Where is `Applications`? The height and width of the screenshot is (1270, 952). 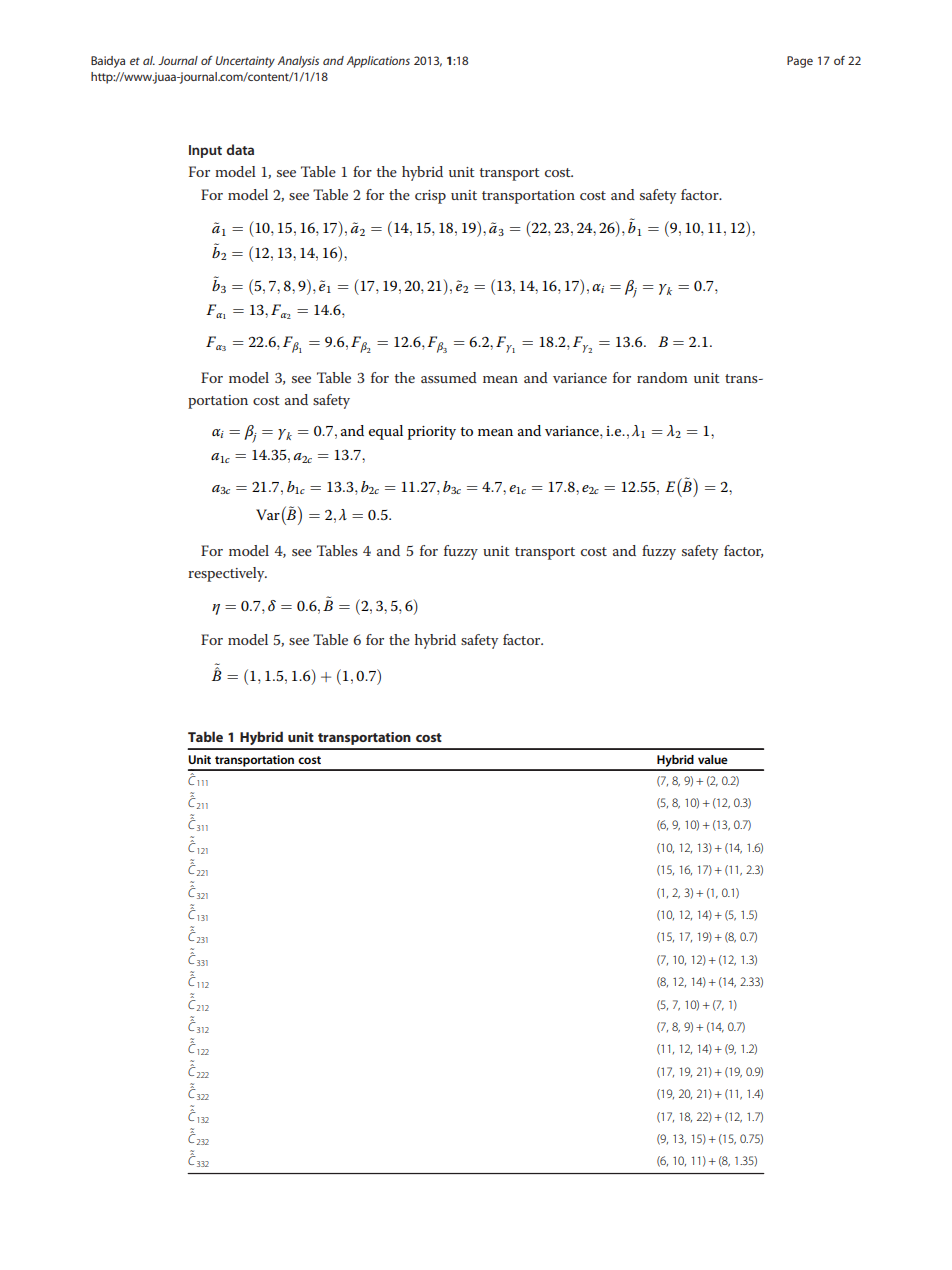 Applications is located at coordinates (378, 62).
